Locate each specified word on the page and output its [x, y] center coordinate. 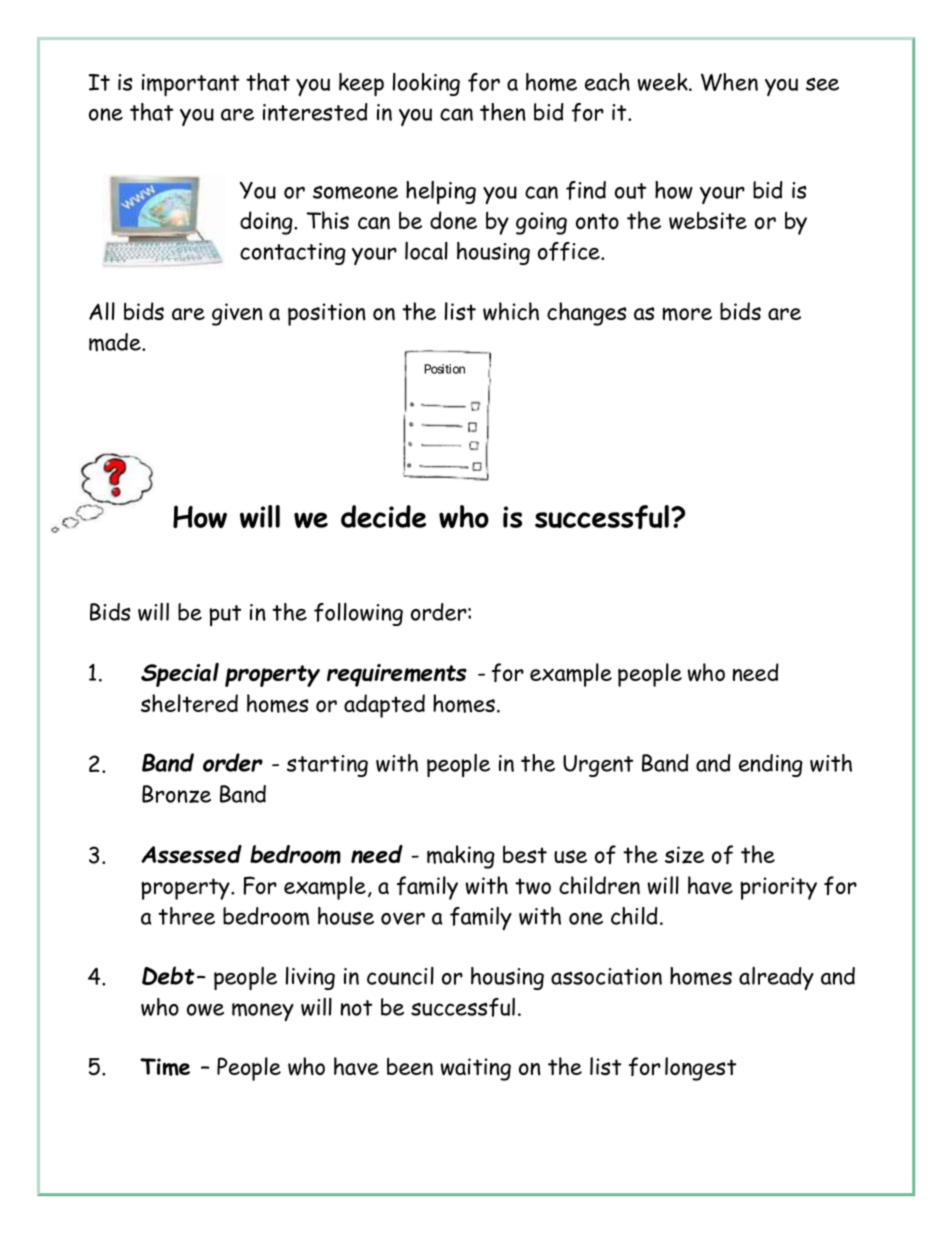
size [684, 855]
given [237, 314]
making [461, 857]
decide [383, 516]
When [729, 82]
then [503, 112]
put [225, 615]
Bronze [176, 794]
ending [771, 765]
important [190, 85]
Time [165, 1067]
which [511, 311]
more [687, 314]
